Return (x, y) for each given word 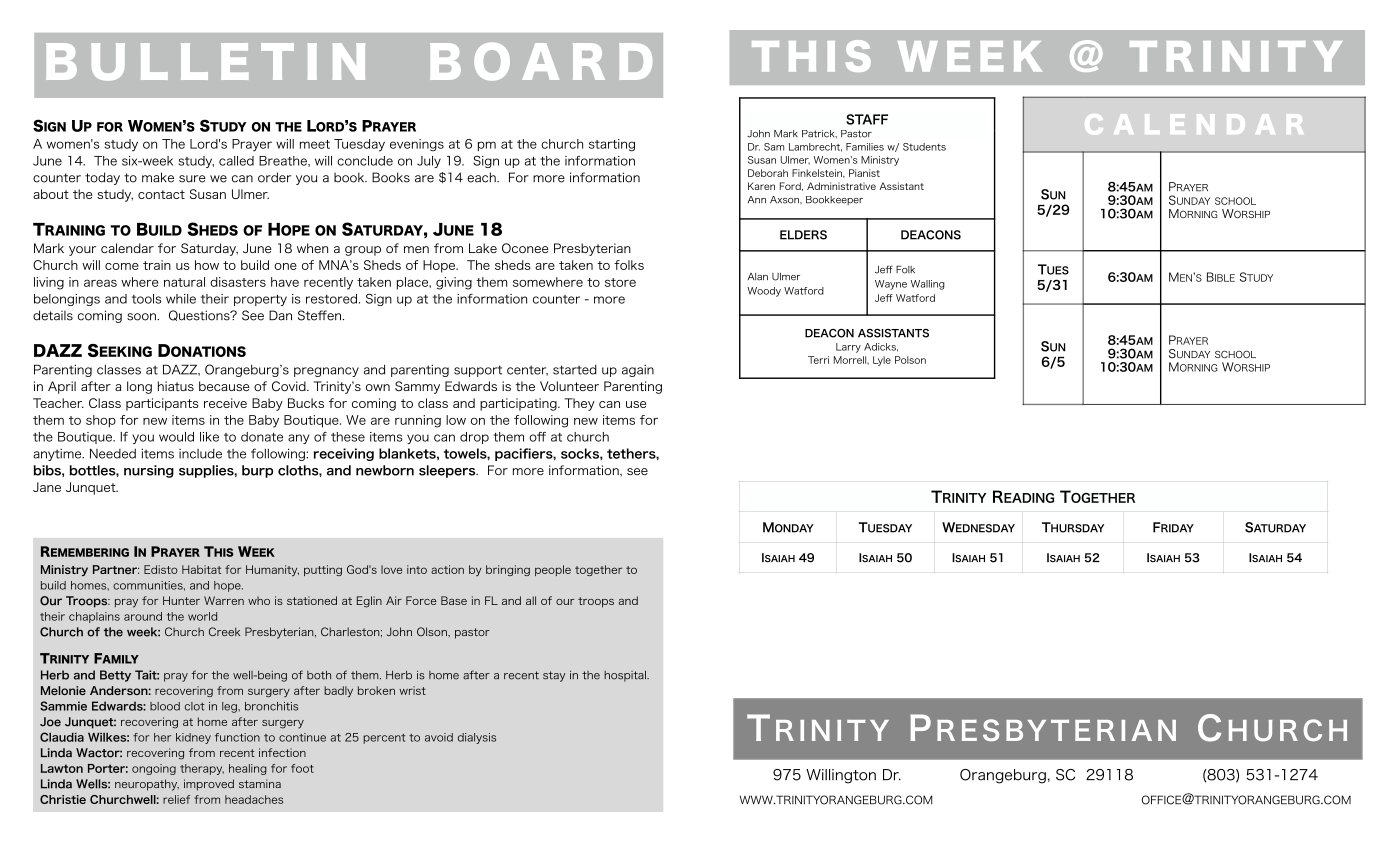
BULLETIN (205, 62)
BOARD (541, 62)
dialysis (477, 738)
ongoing (154, 769)
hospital (626, 676)
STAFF (867, 119)
